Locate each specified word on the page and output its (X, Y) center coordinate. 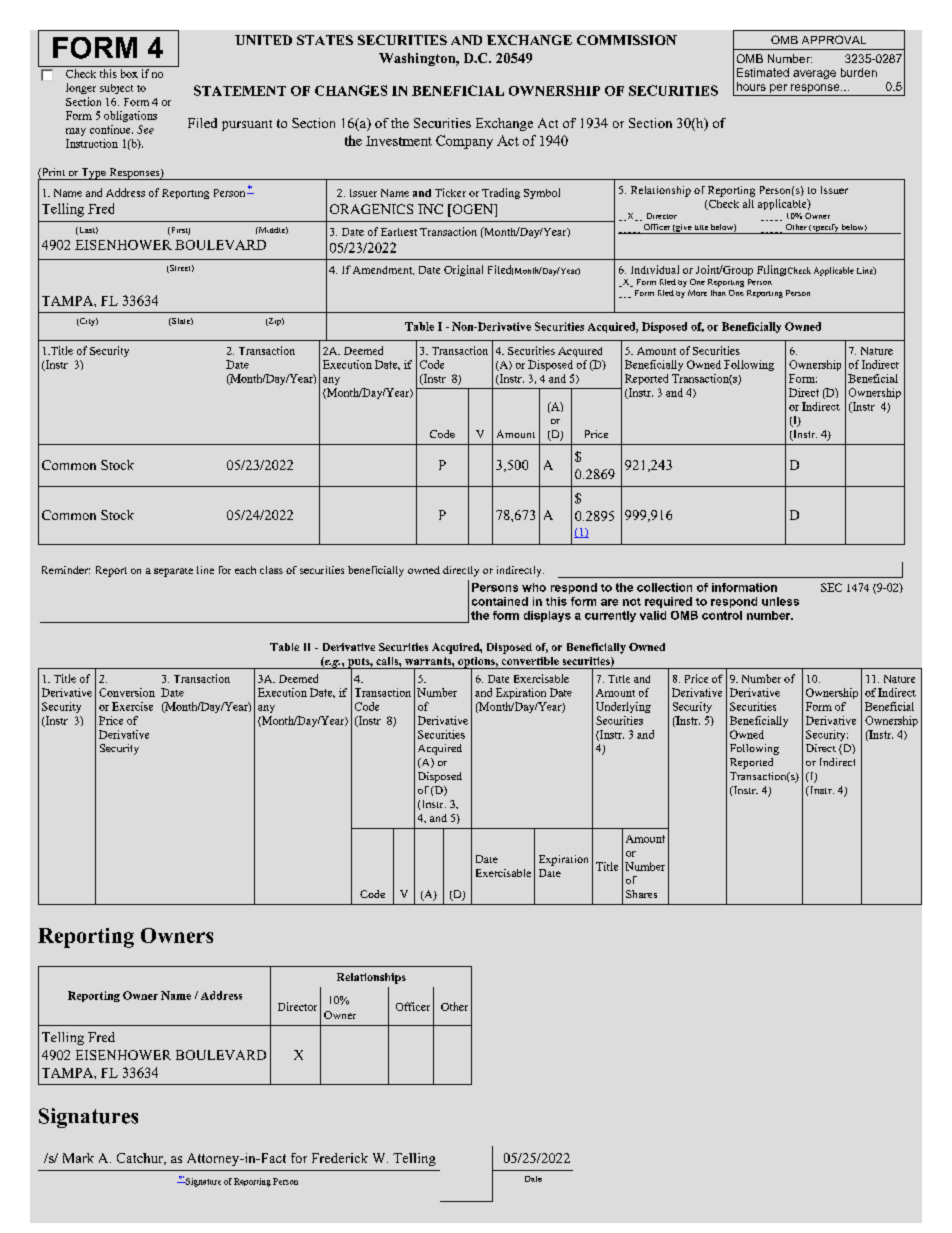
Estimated (763, 72)
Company (464, 142)
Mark (78, 1158)
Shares (641, 894)
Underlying (623, 707)
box (129, 73)
